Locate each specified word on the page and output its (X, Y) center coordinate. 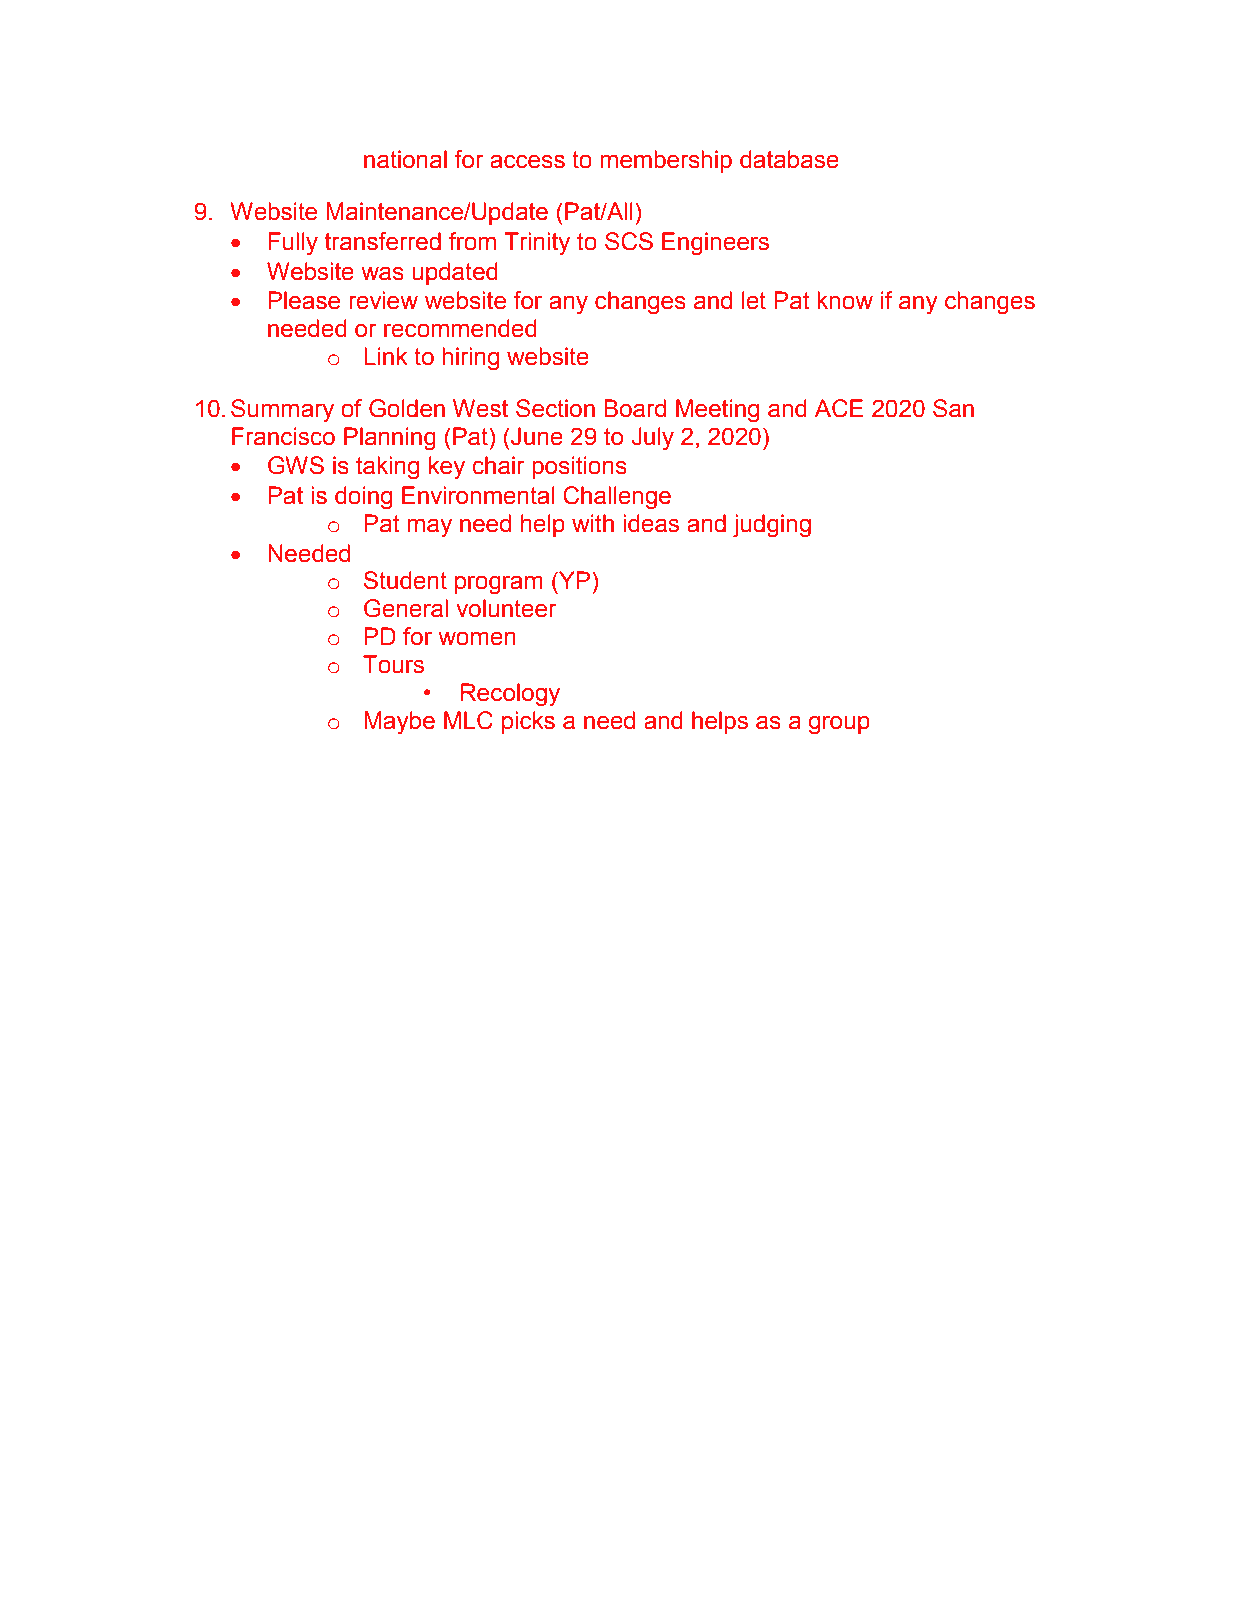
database (789, 159)
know (845, 300)
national (405, 159)
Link (386, 356)
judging (772, 526)
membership (666, 161)
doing (363, 498)
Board (635, 408)
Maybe (399, 723)
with (593, 523)
